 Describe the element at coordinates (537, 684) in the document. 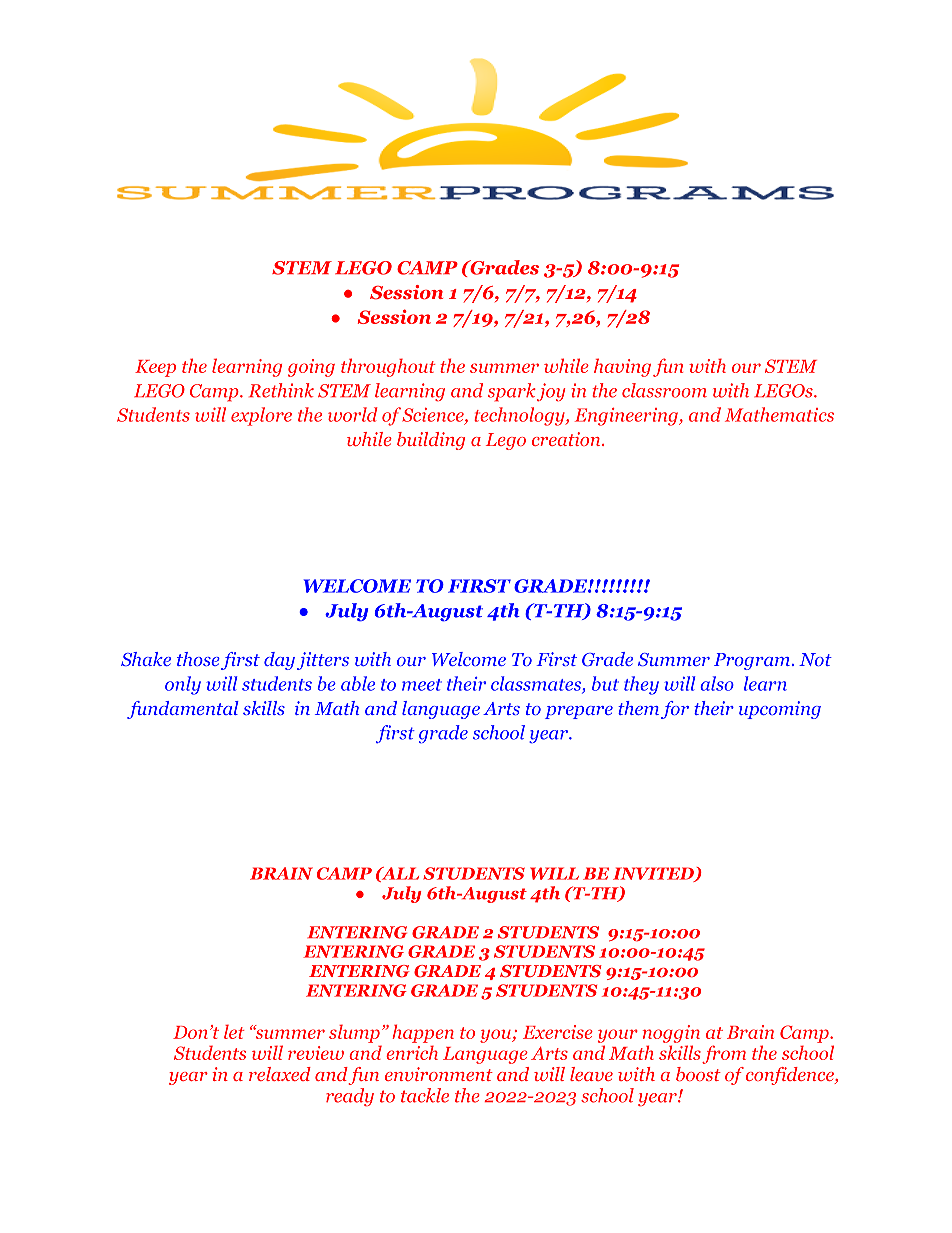

I see `classmates` at that location.
